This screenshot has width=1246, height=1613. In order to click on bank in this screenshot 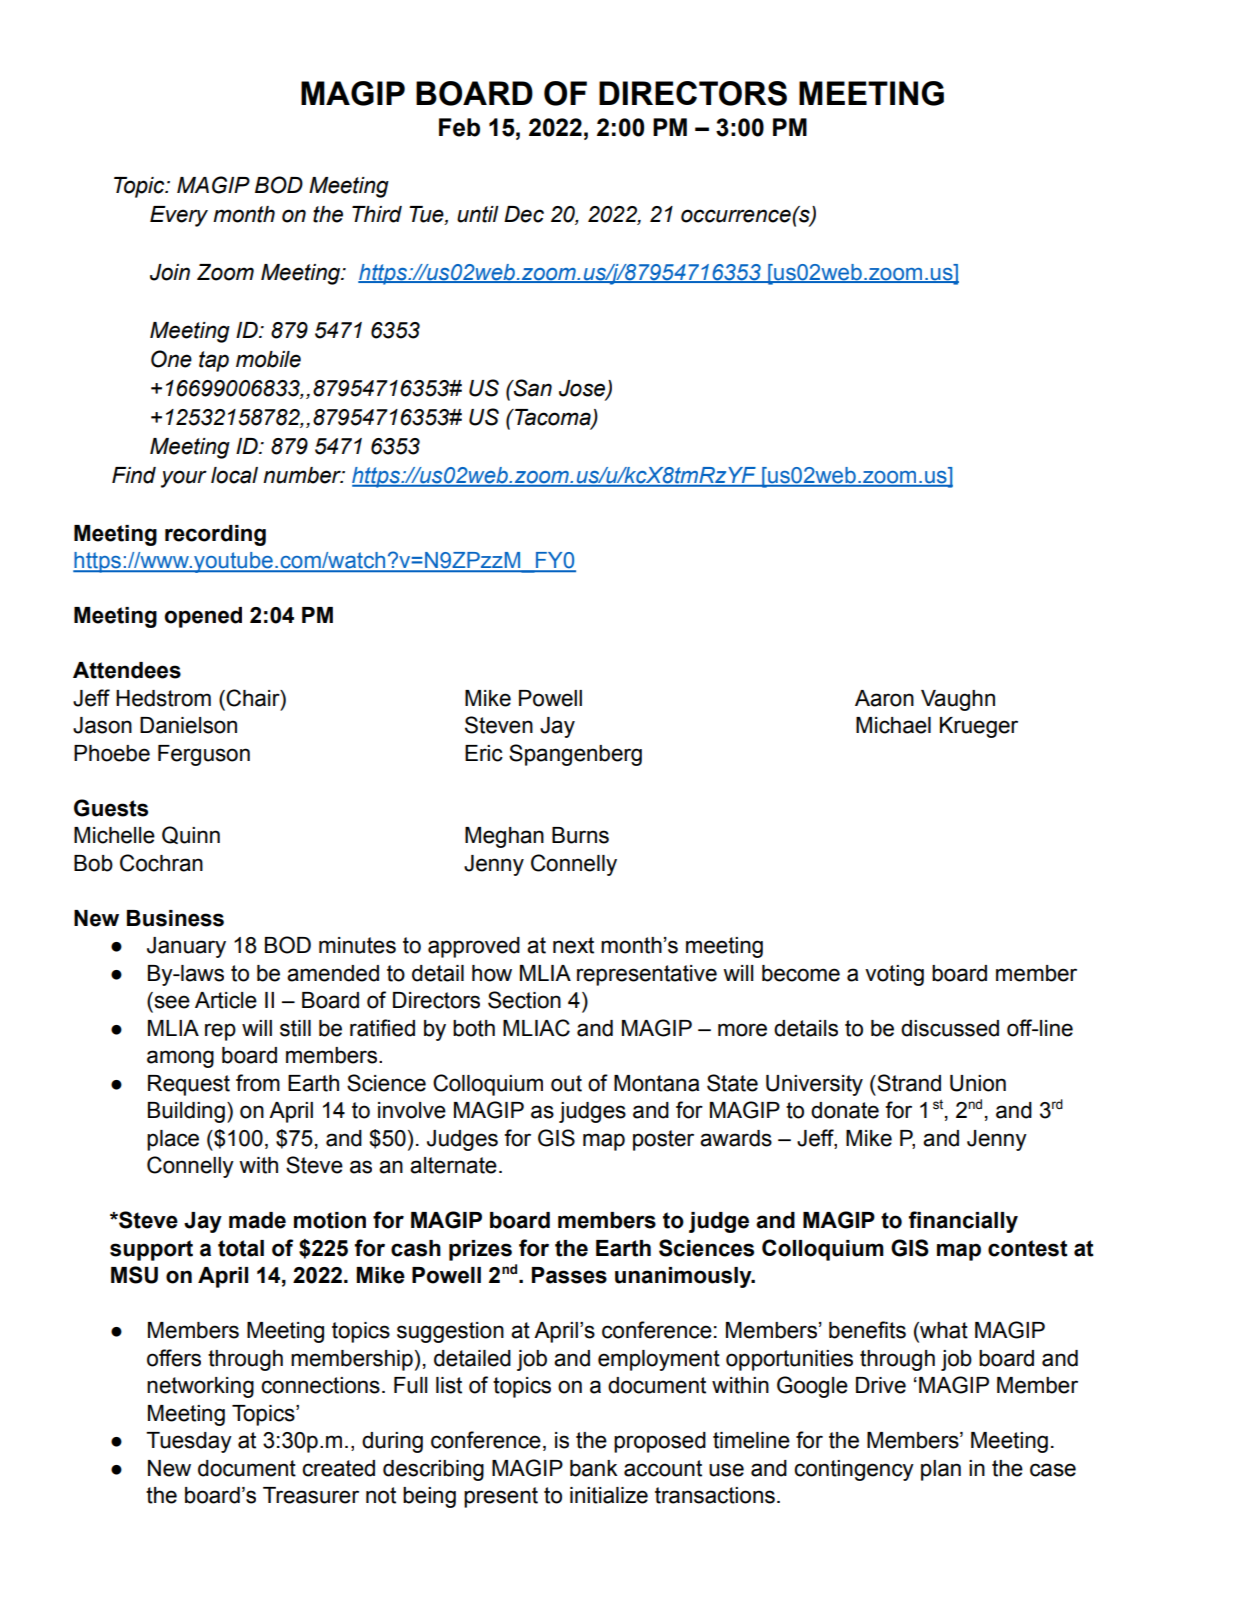, I will do `click(594, 1468)`.
